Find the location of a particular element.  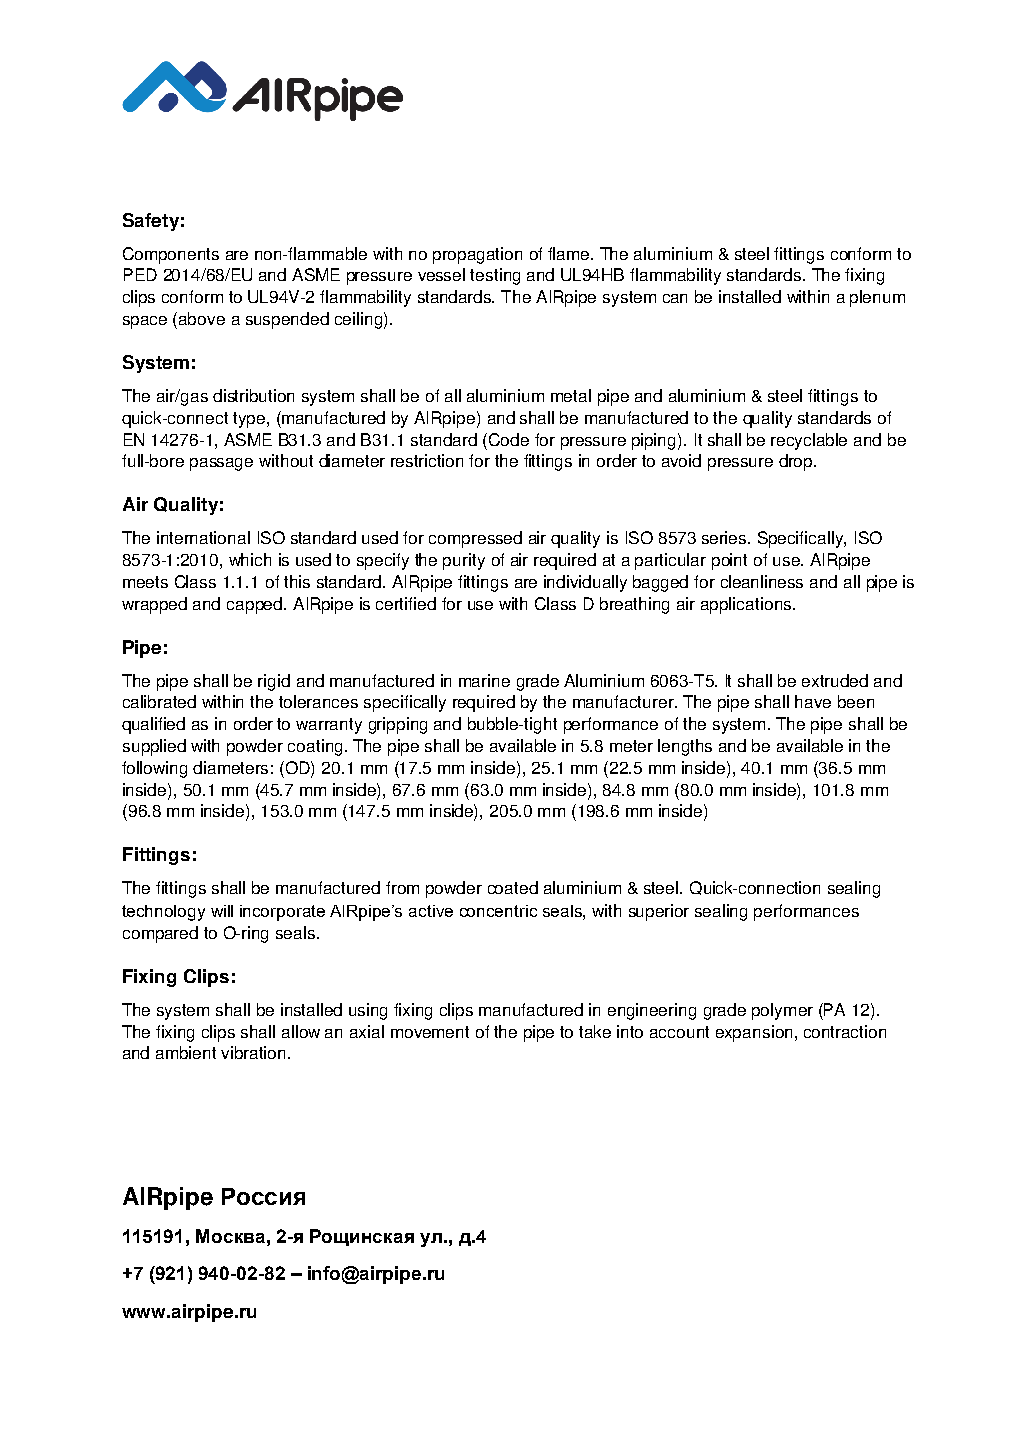

can is located at coordinates (675, 298).
